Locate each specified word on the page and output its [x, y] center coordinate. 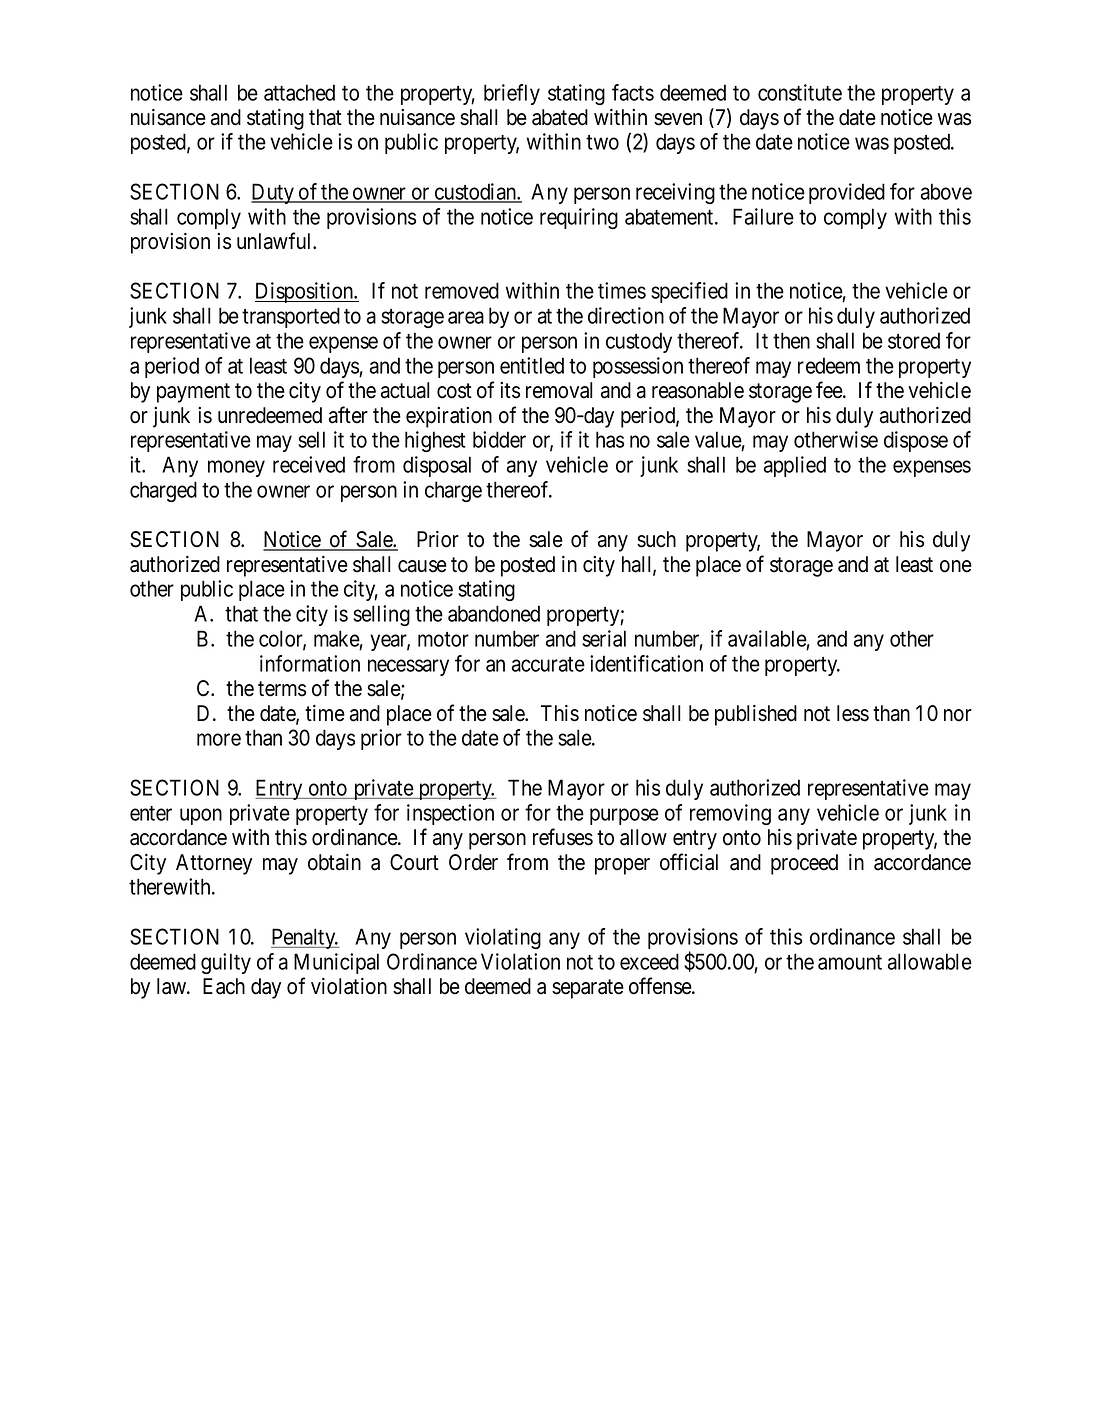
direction [626, 315]
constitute [800, 92]
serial [604, 638]
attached [299, 92]
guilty [226, 963]
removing [730, 814]
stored [914, 340]
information [310, 663]
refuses [563, 837]
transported [291, 317]
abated [560, 117]
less [853, 713]
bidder [499, 439]
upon [201, 816]
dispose [916, 441]
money [236, 469]
